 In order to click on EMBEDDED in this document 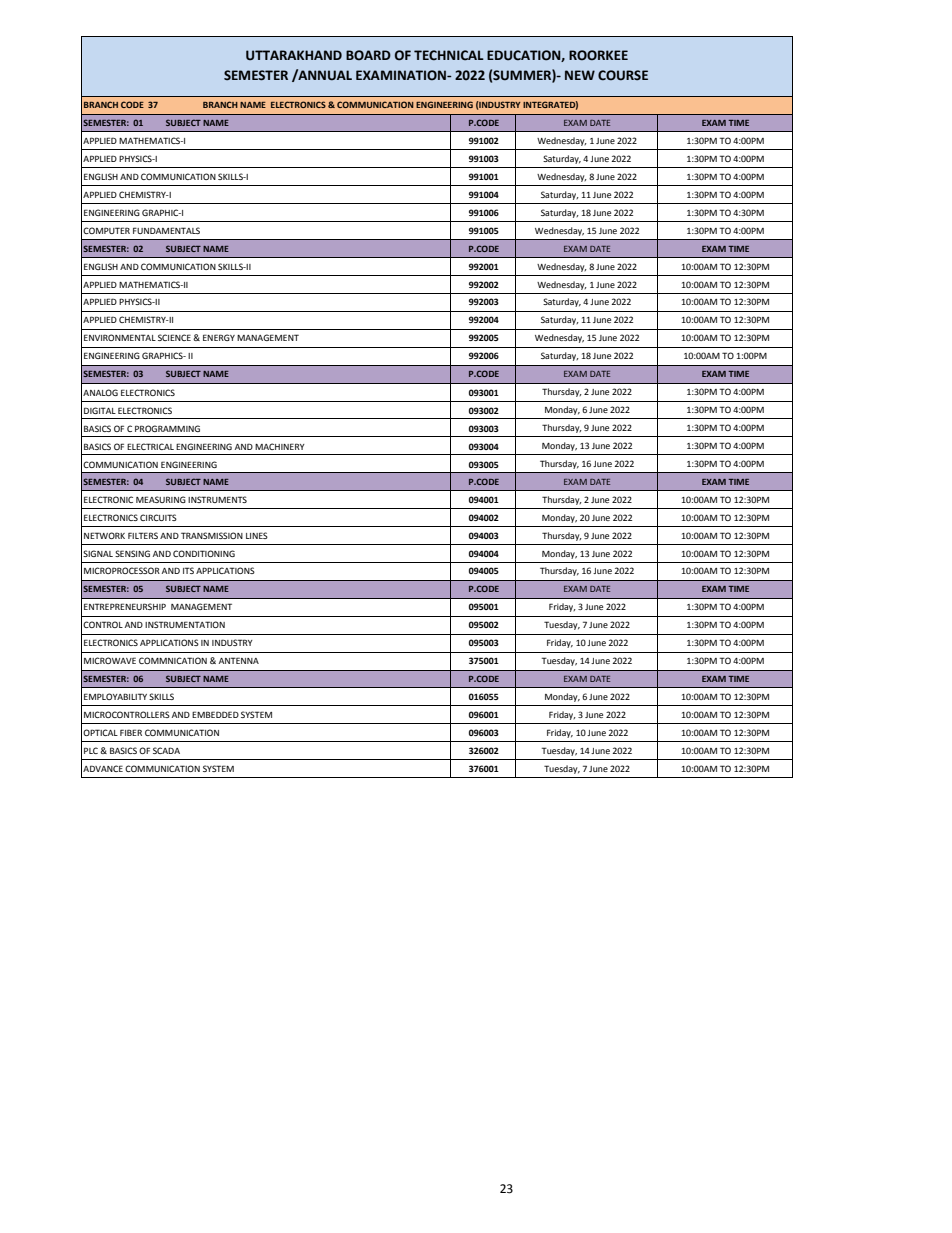, I will do `click(215, 714)`.
